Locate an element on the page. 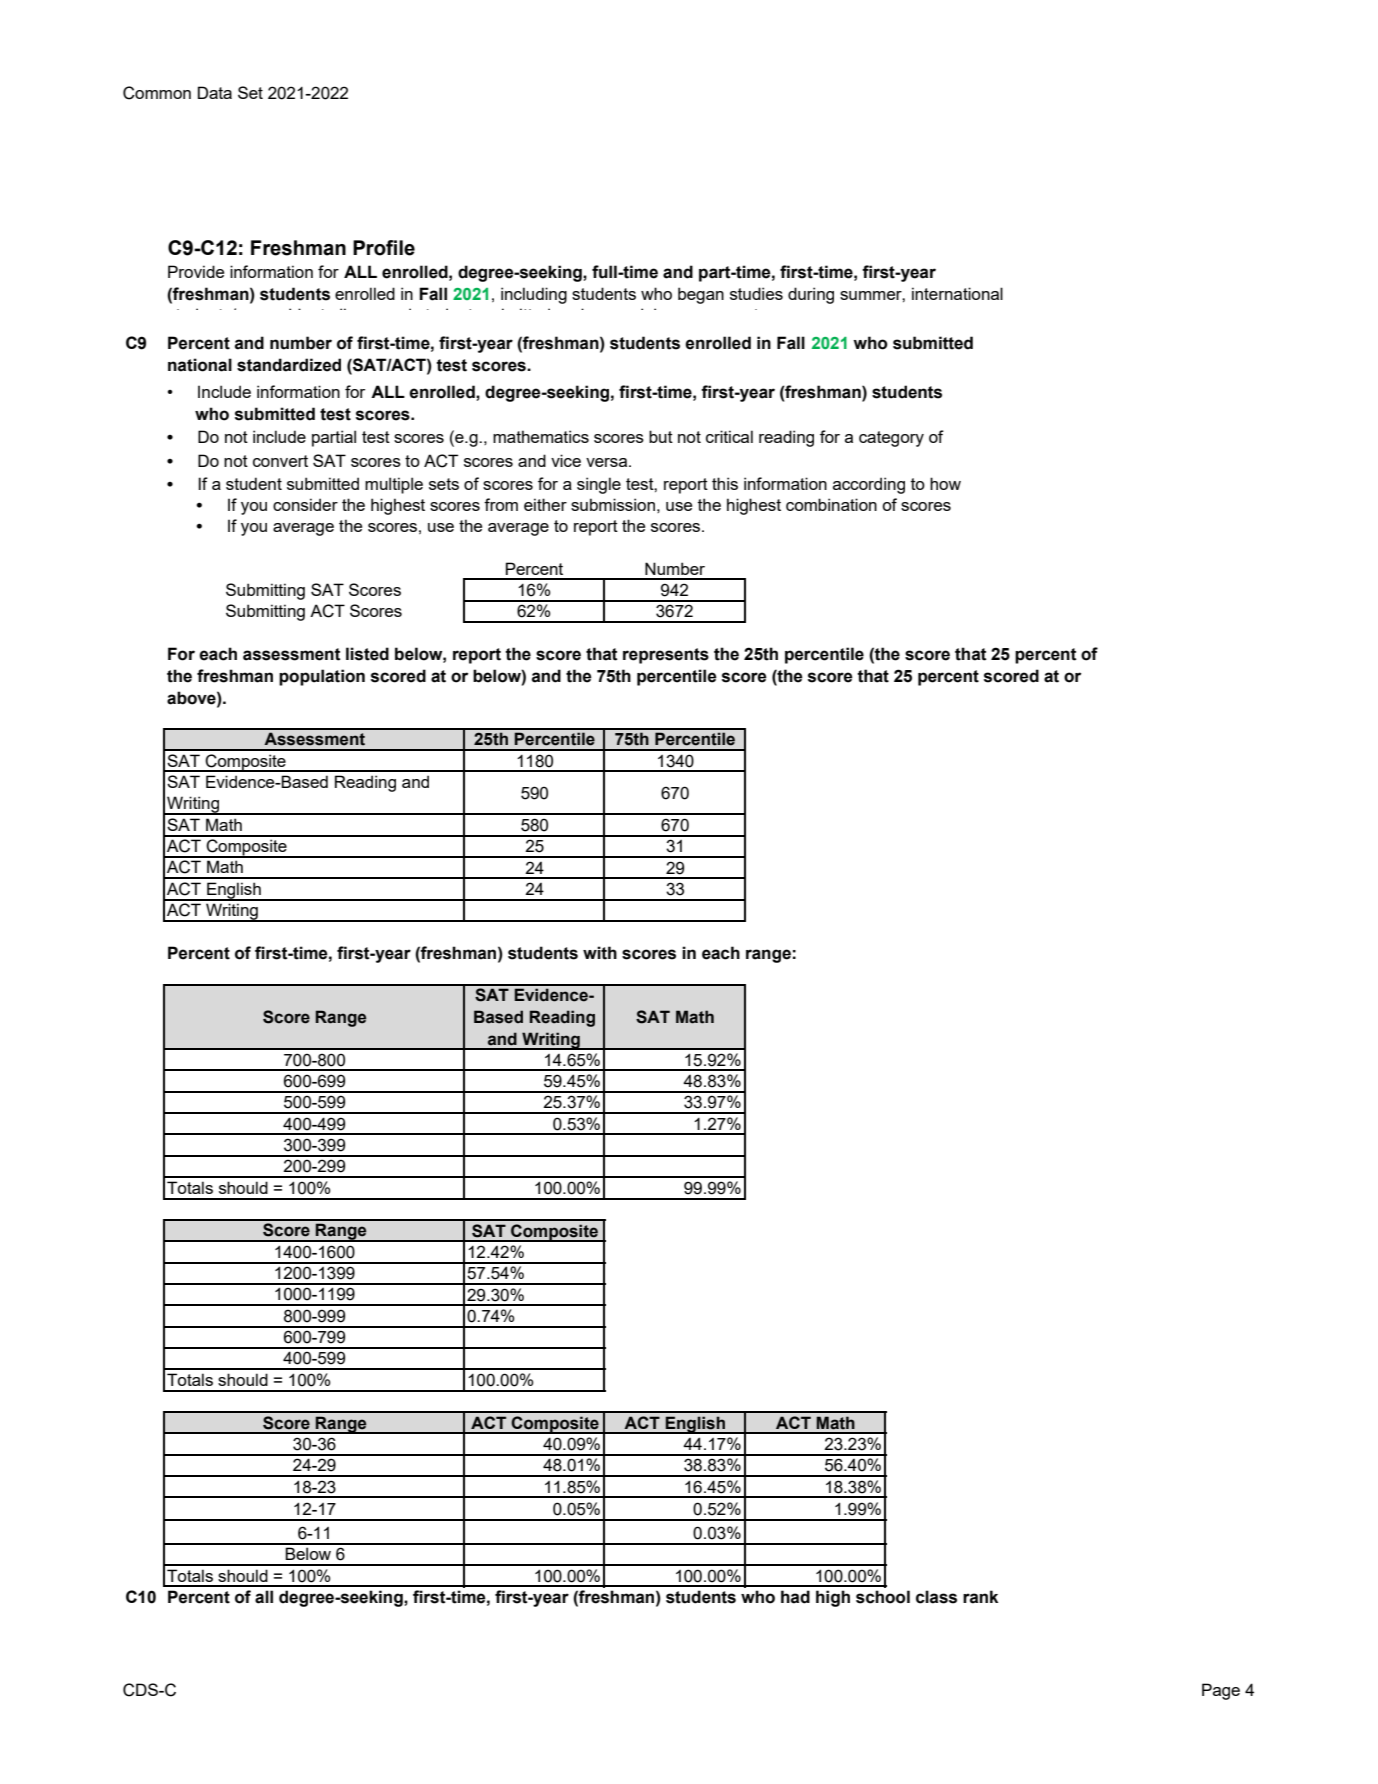 The image size is (1378, 1784). began is located at coordinates (701, 295).
